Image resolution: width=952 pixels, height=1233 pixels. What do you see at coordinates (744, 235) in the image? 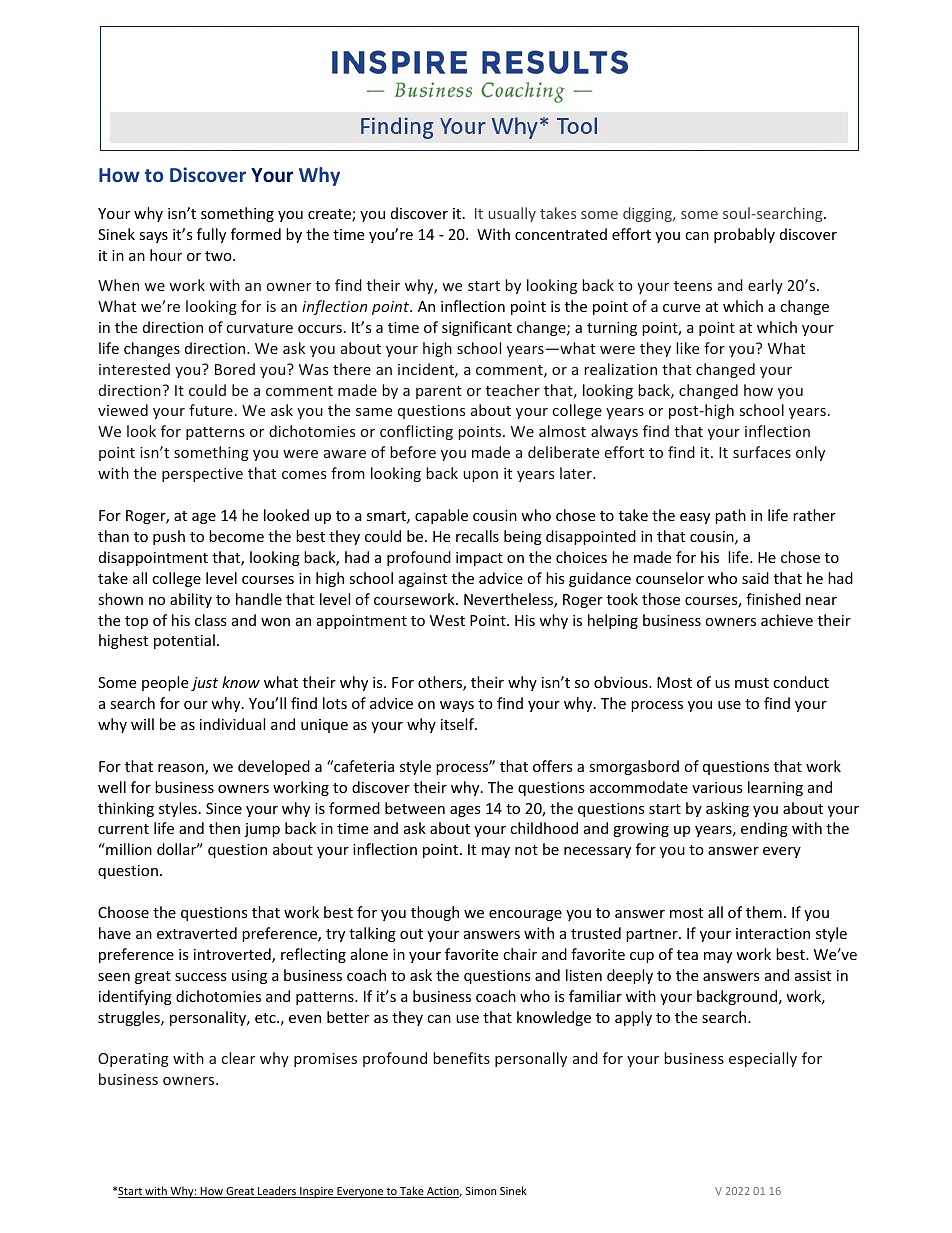
I see `probably` at bounding box center [744, 235].
